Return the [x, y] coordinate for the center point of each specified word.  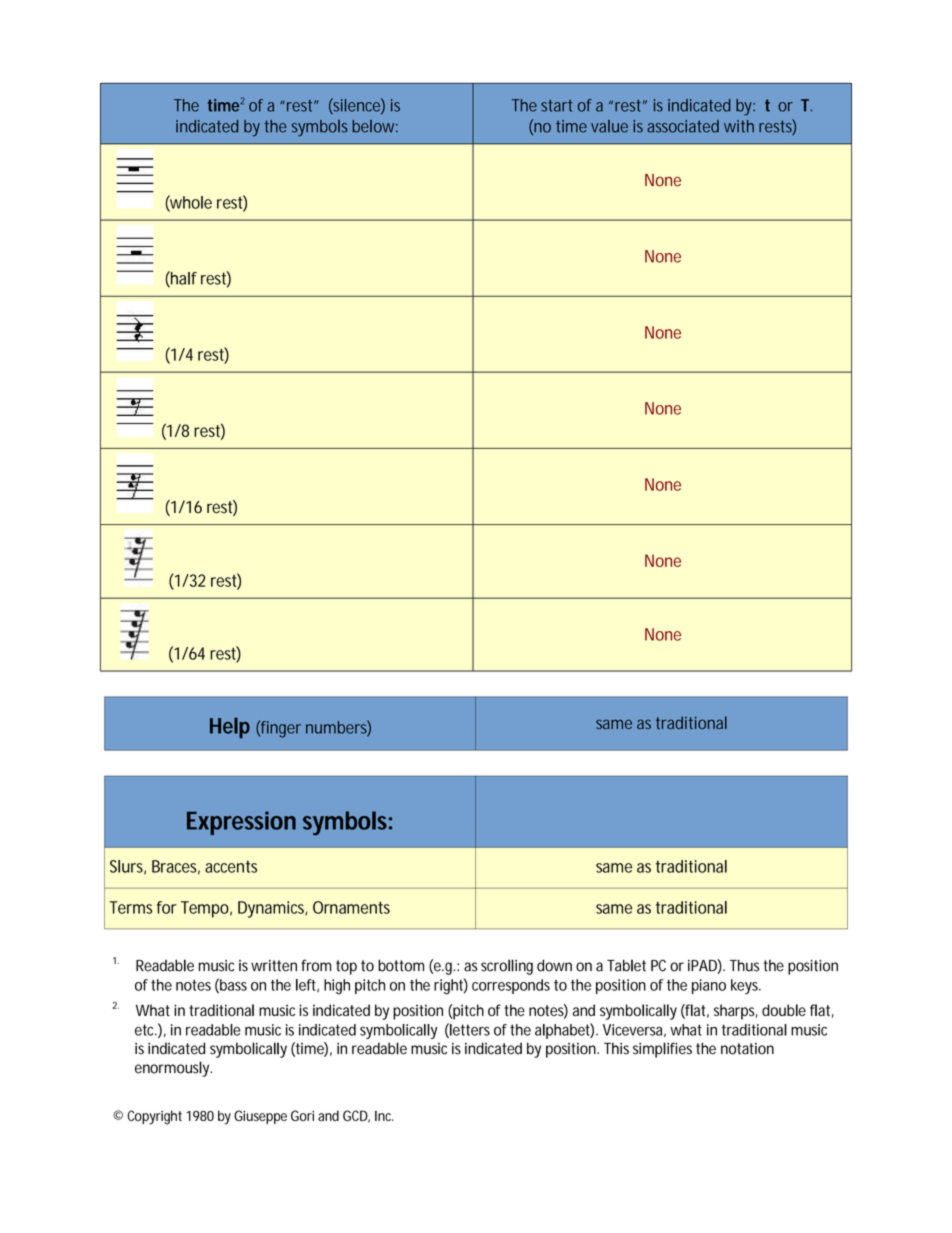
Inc [384, 1115]
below [375, 126]
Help [230, 728]
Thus [744, 965]
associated [683, 126]
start [556, 105]
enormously [173, 1069]
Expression [241, 823]
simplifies [662, 1050]
